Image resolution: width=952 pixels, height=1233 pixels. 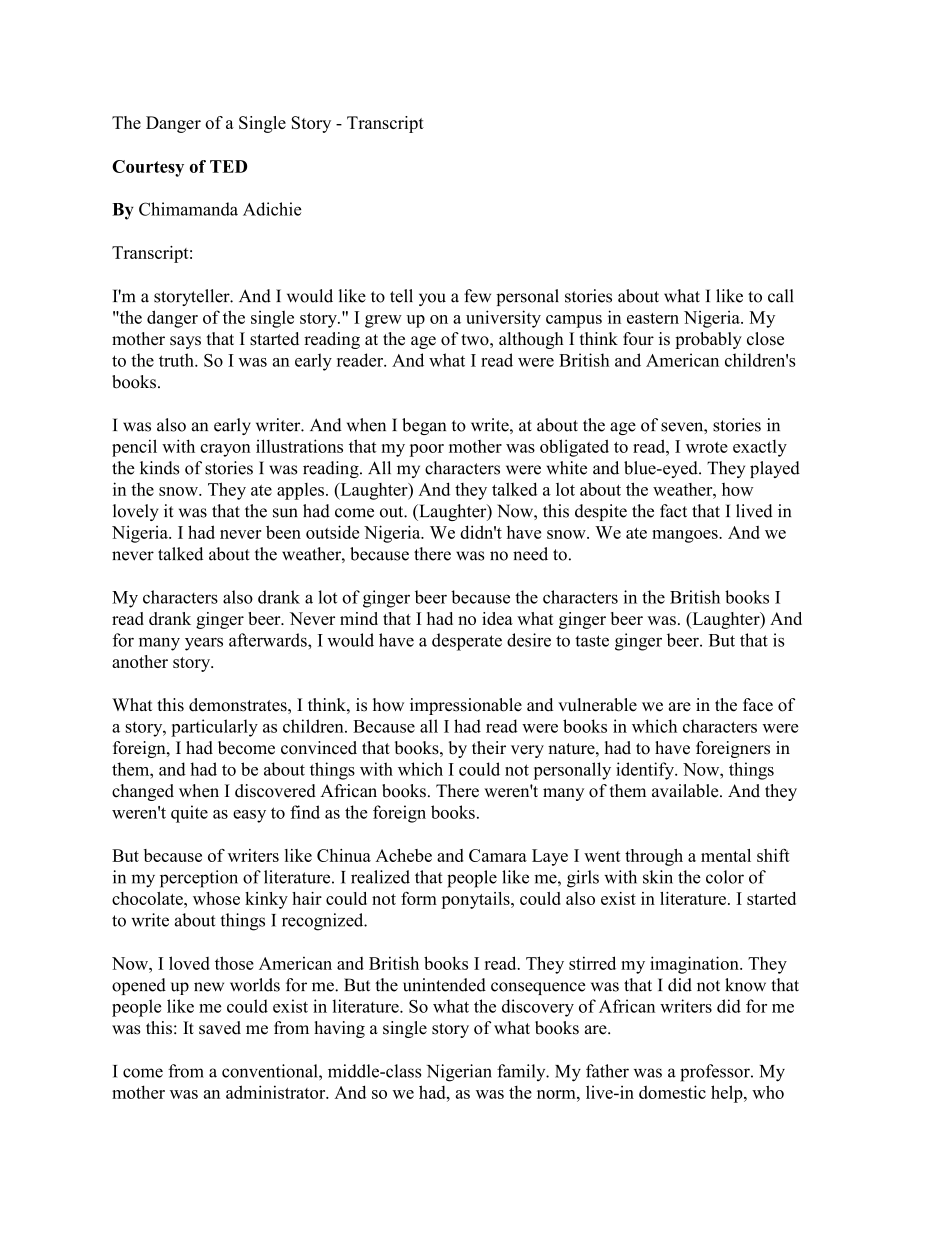 What do you see at coordinates (780, 296) in the screenshot?
I see `call` at bounding box center [780, 296].
